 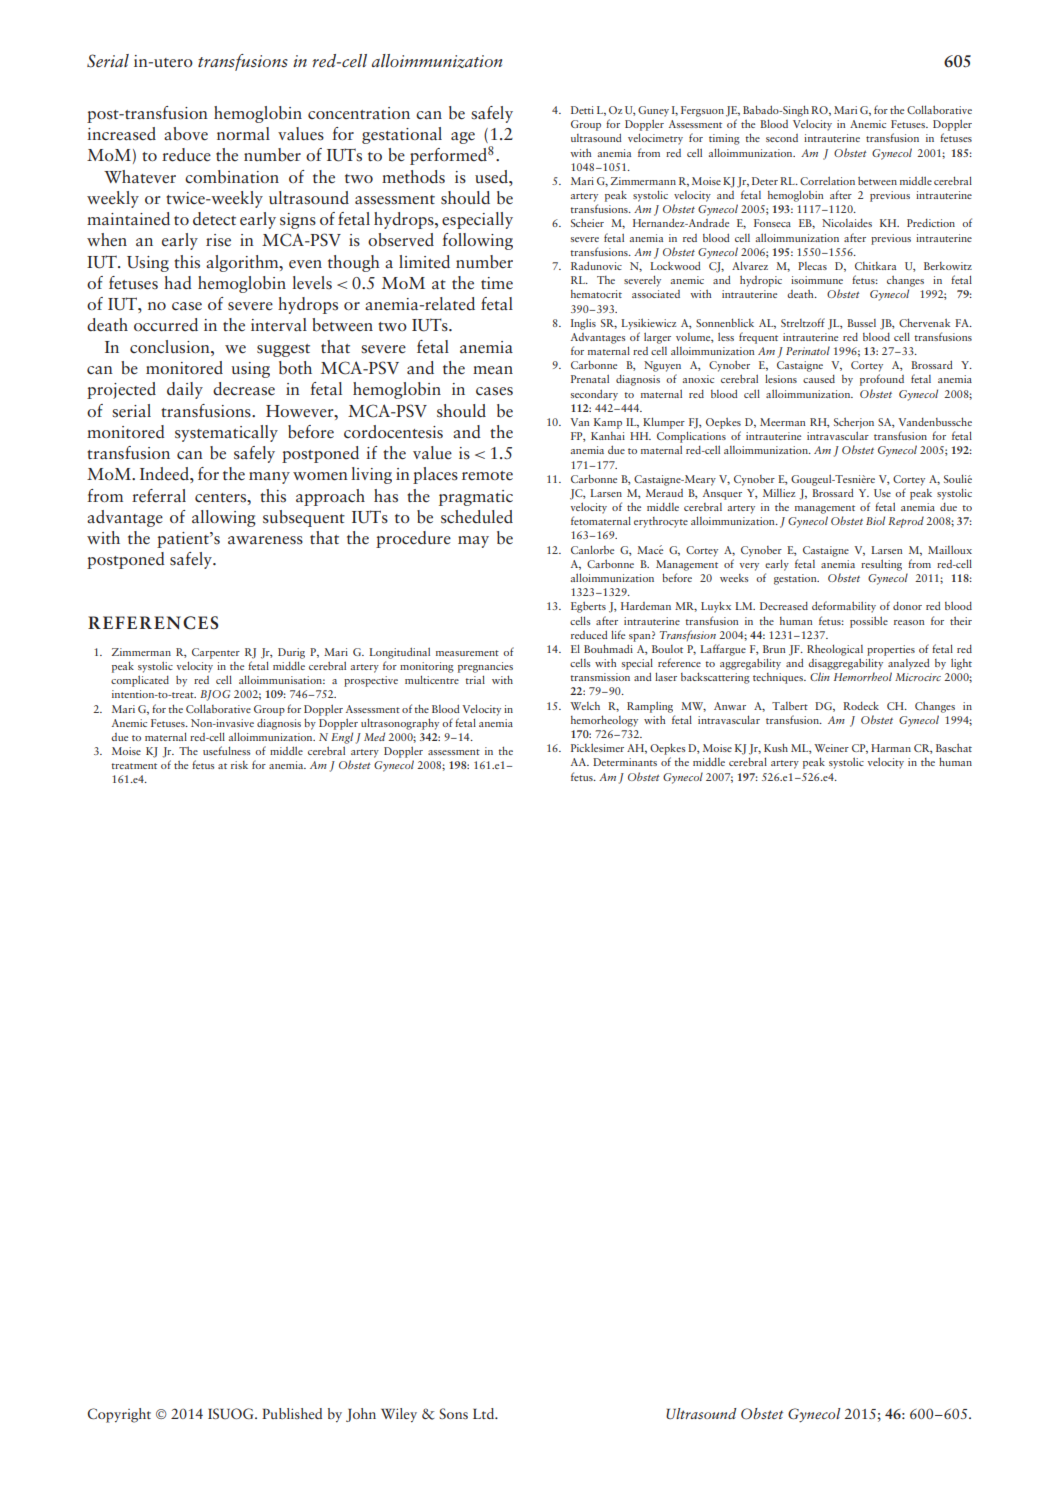 What do you see at coordinates (655, 139) in the screenshot?
I see `velocimetry` at bounding box center [655, 139].
